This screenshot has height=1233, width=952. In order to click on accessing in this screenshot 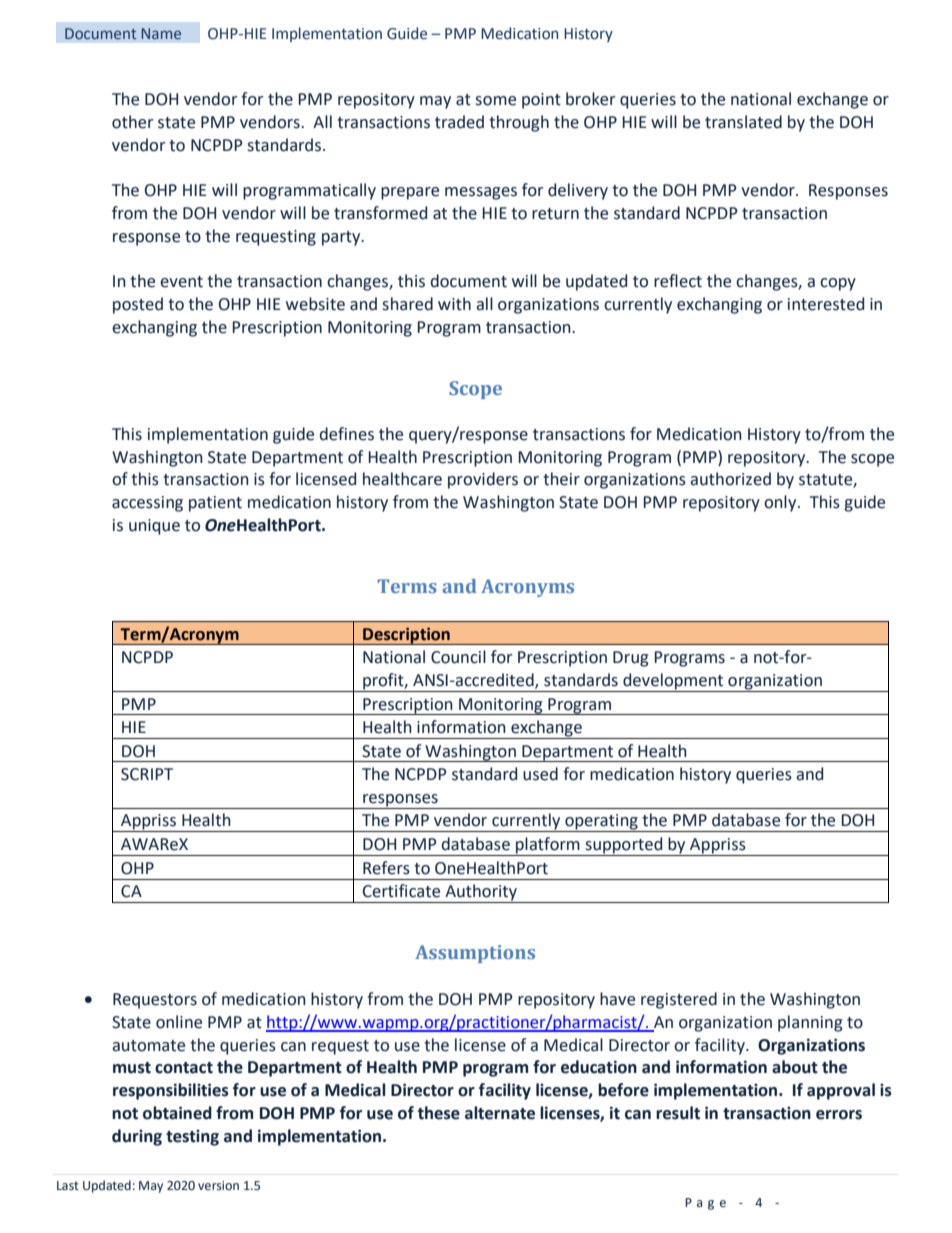, I will do `click(147, 504)`.
